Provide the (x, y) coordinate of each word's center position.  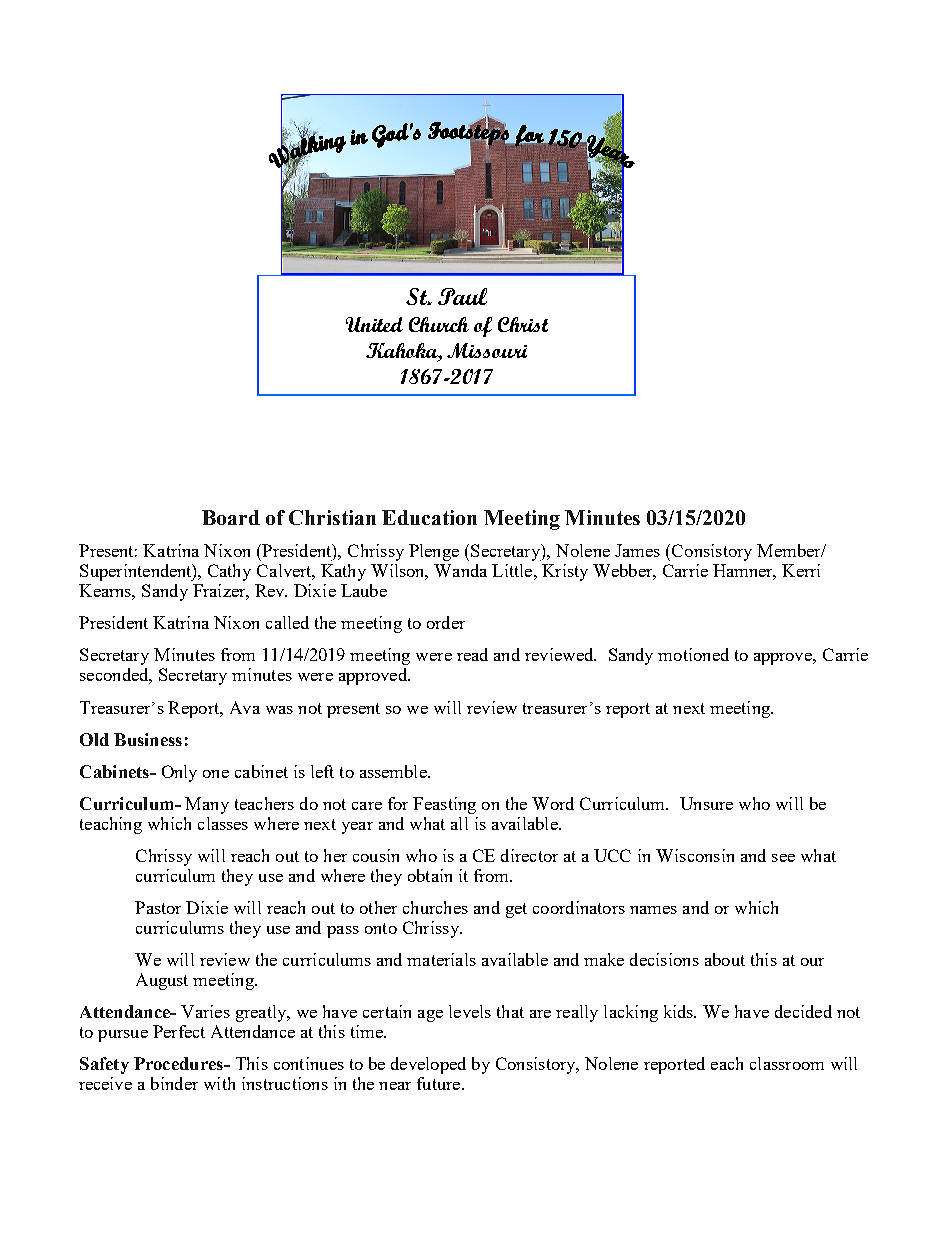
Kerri (801, 570)
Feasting (444, 805)
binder (174, 1083)
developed (428, 1065)
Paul (462, 296)
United (374, 324)
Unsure (706, 803)
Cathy (229, 572)
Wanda (460, 570)
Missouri (487, 350)
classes (223, 823)
